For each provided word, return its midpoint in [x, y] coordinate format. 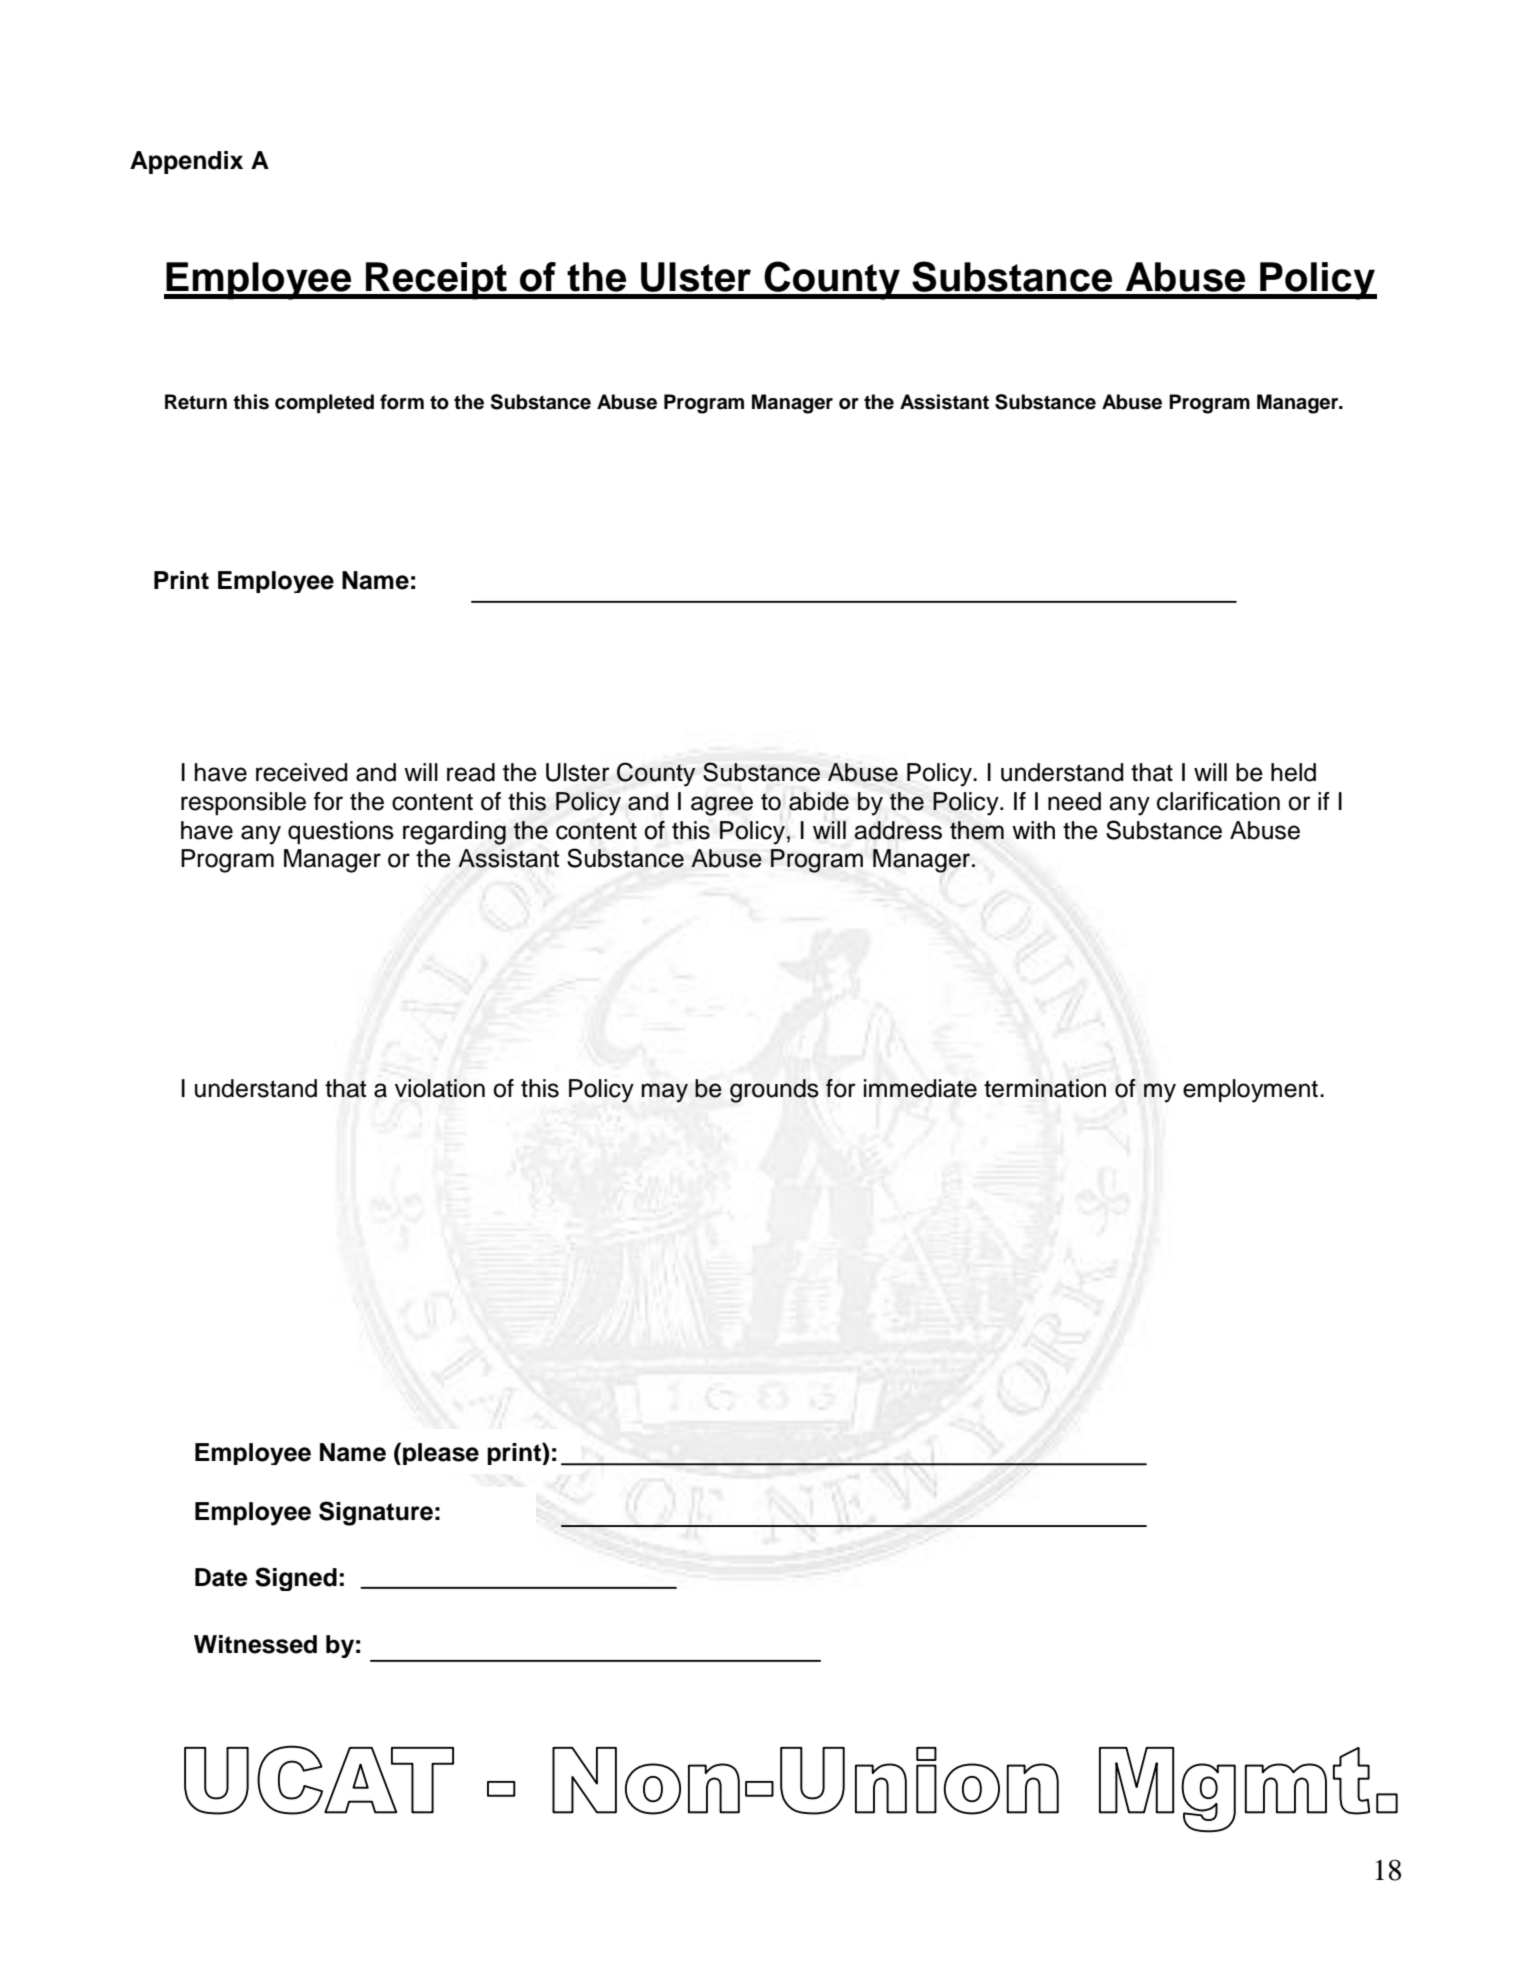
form [402, 402]
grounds [774, 1091]
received [302, 772]
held [1293, 772]
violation [440, 1088]
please [441, 1454]
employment [1250, 1091]
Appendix [186, 162]
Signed [296, 1579]
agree [722, 806]
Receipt [436, 281]
